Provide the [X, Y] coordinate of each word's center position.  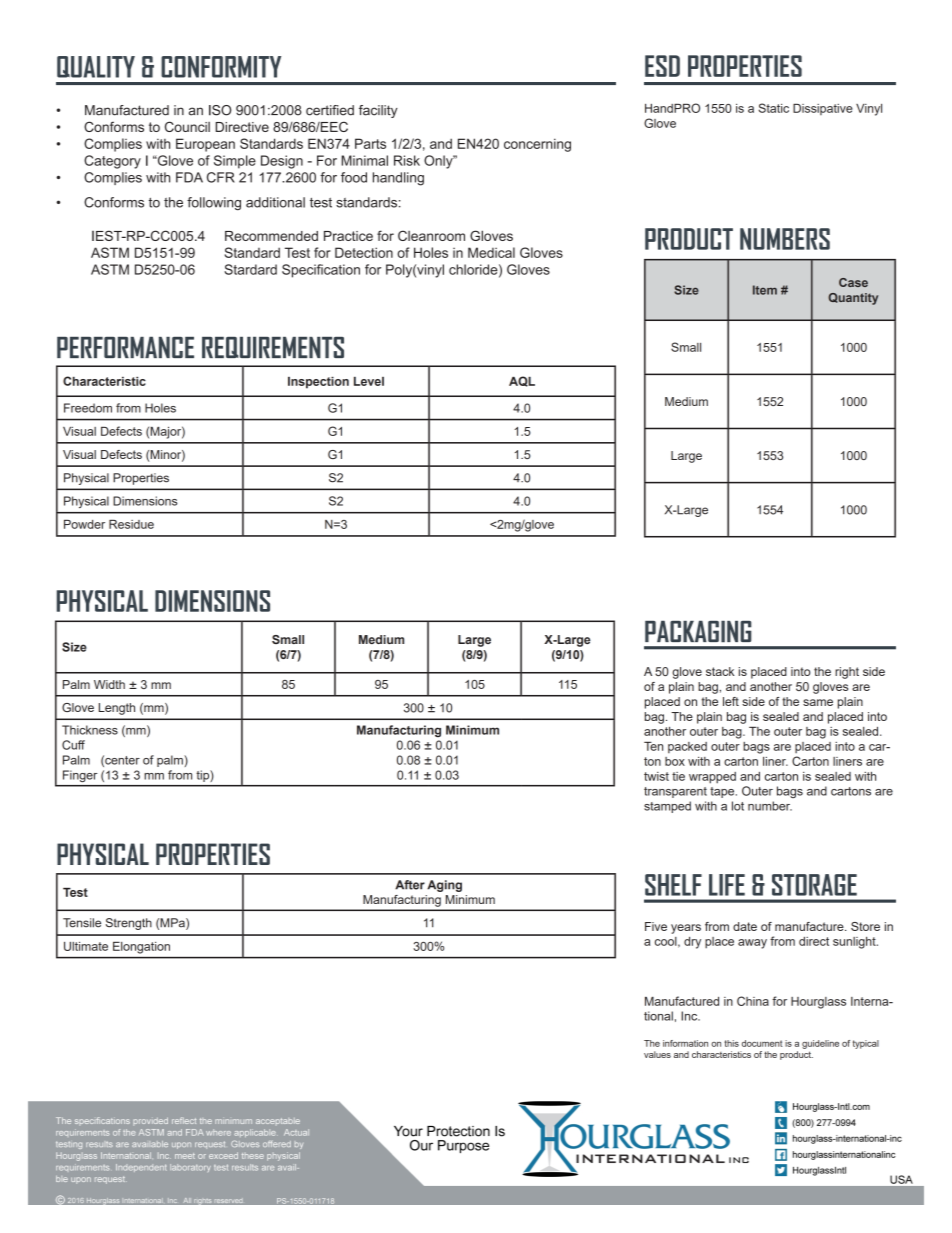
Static [773, 108]
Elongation [141, 948]
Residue [131, 524]
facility [378, 111]
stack [720, 671]
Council [187, 126]
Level [369, 381]
